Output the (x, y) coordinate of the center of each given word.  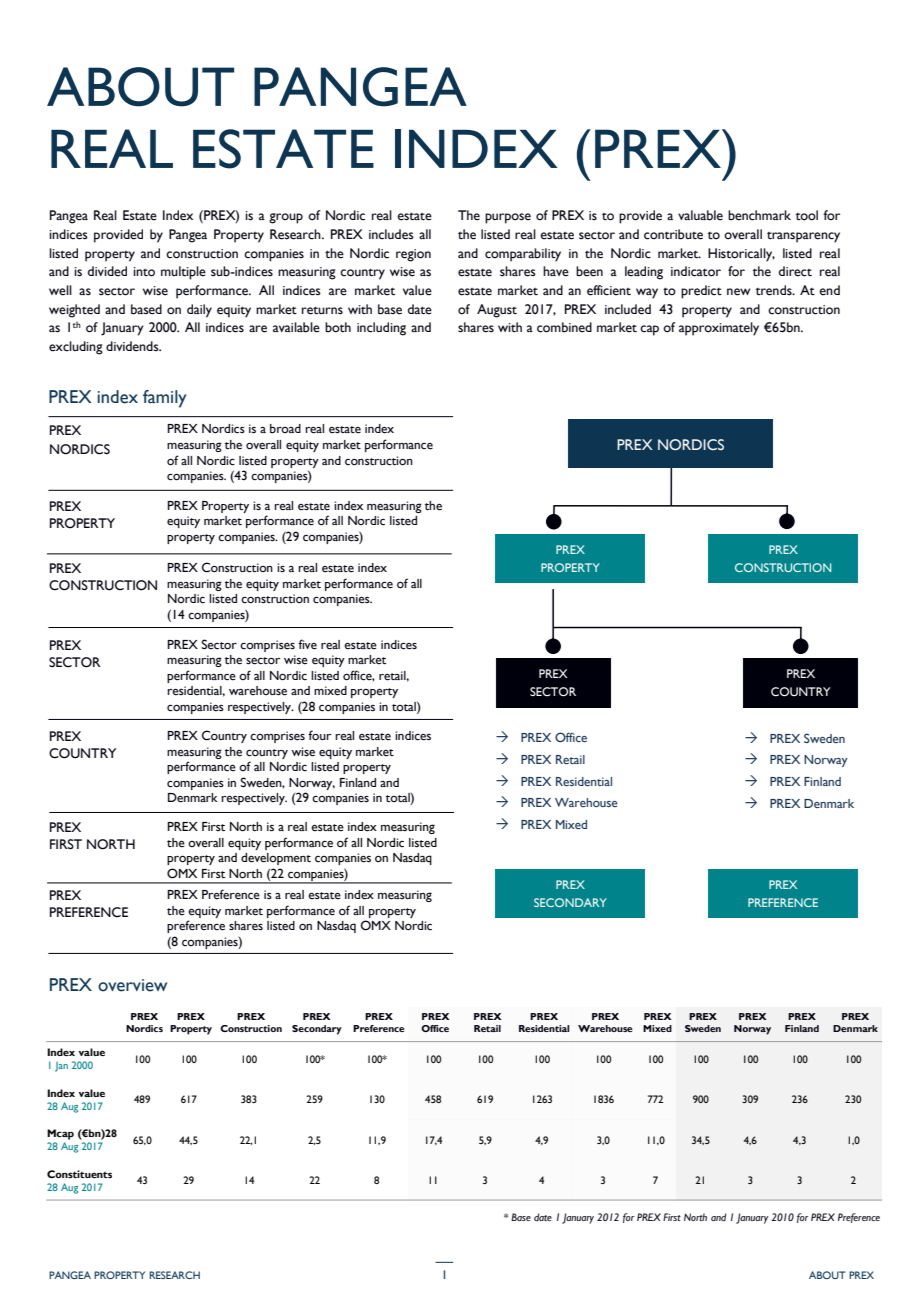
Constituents (79, 1174)
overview (132, 985)
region (413, 255)
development (276, 859)
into (144, 272)
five (307, 644)
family (164, 399)
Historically (741, 255)
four (319, 735)
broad (285, 429)
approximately (719, 329)
